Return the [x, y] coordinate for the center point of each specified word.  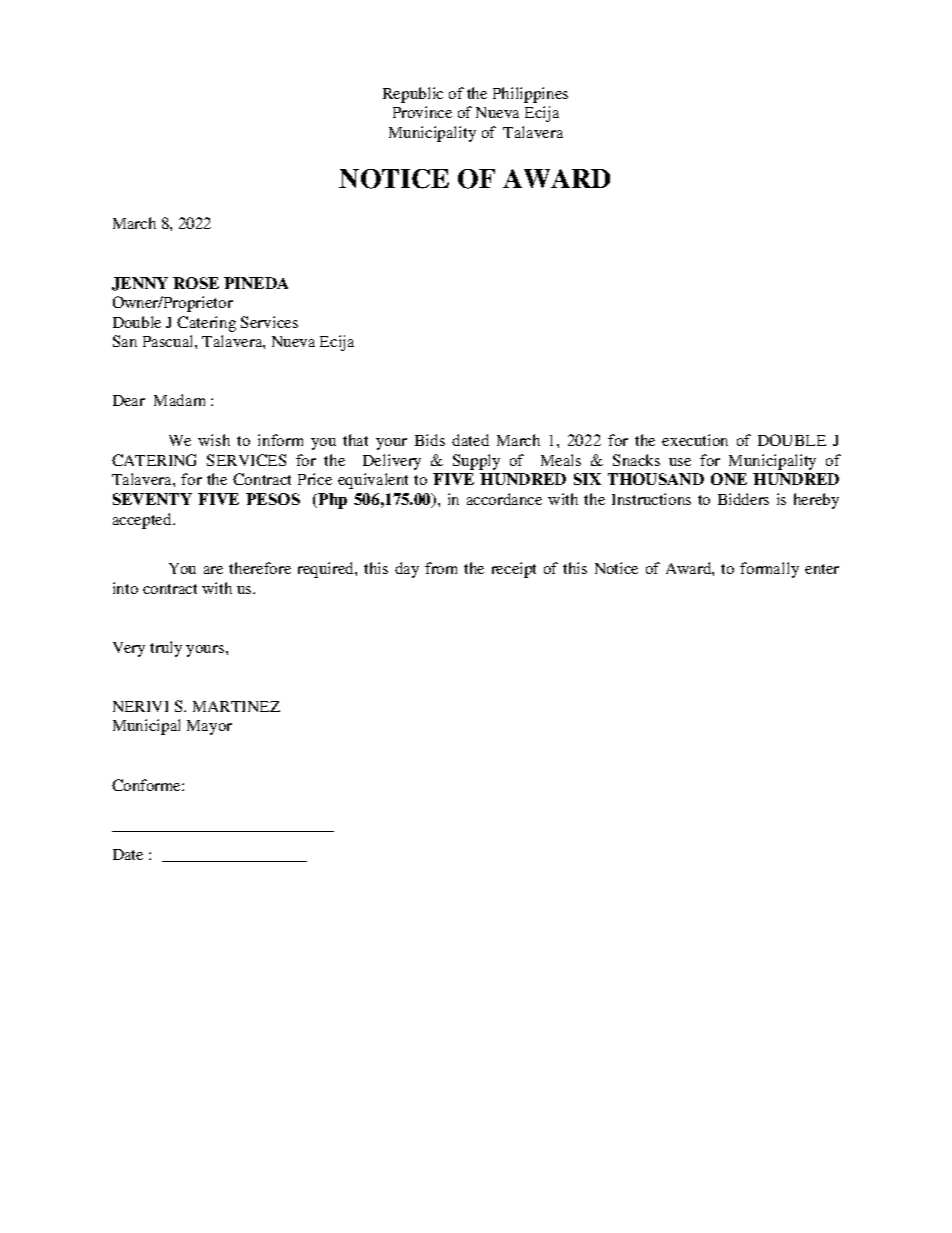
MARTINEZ [236, 706]
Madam [179, 400]
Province [422, 112]
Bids [430, 440]
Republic [413, 95]
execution [695, 440]
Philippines [530, 95]
